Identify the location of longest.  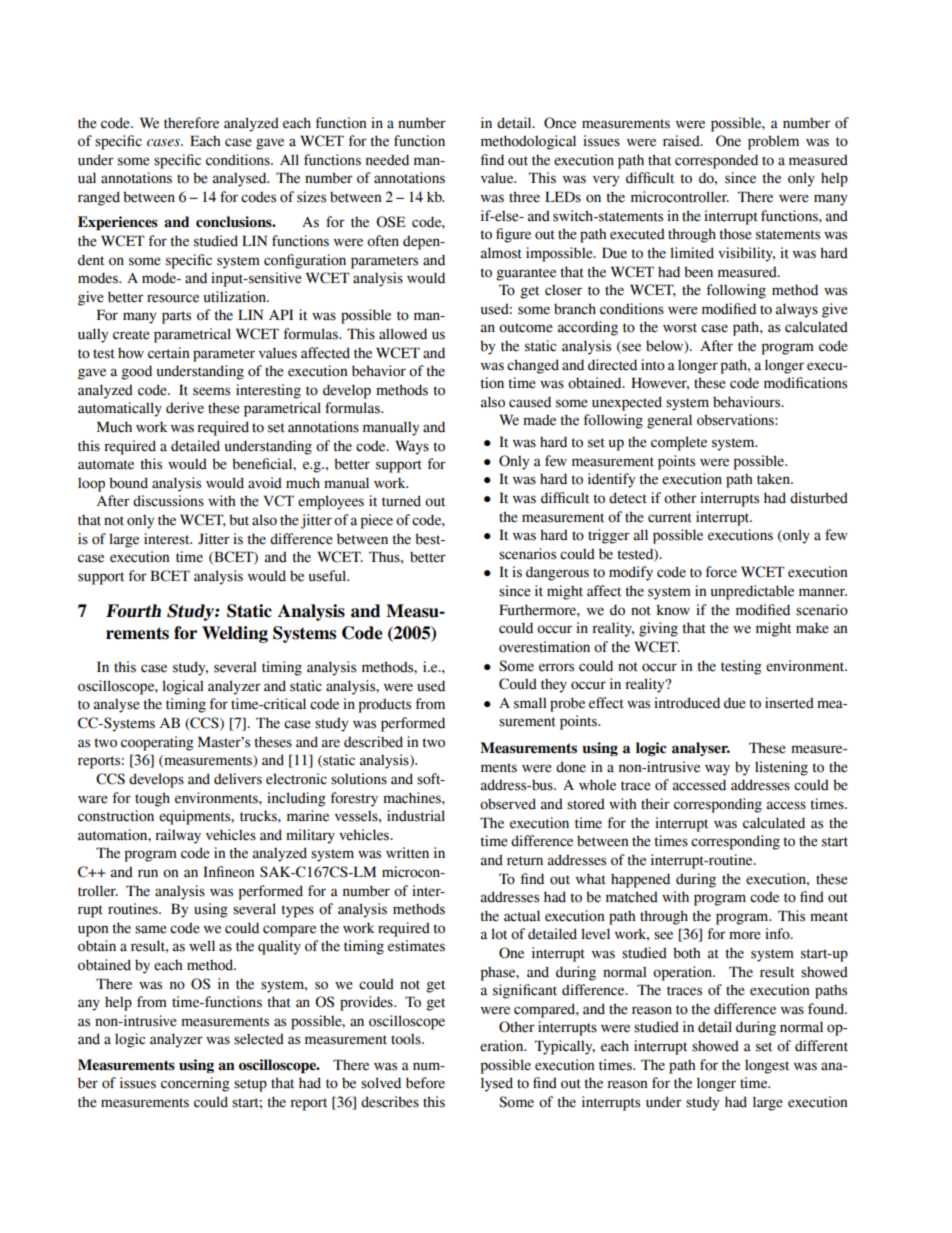
(767, 1067).
